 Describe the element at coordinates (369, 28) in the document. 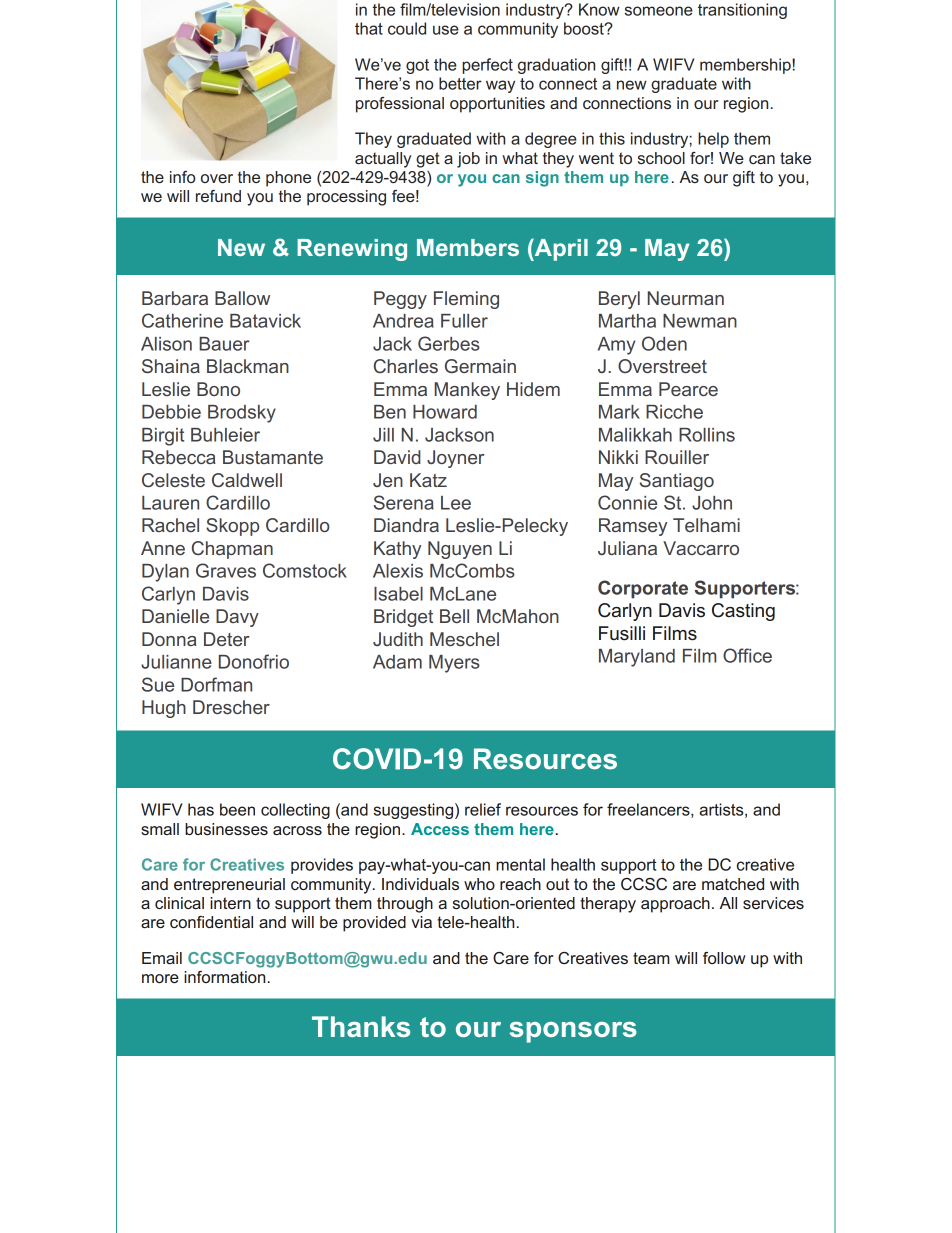

I see `that` at that location.
